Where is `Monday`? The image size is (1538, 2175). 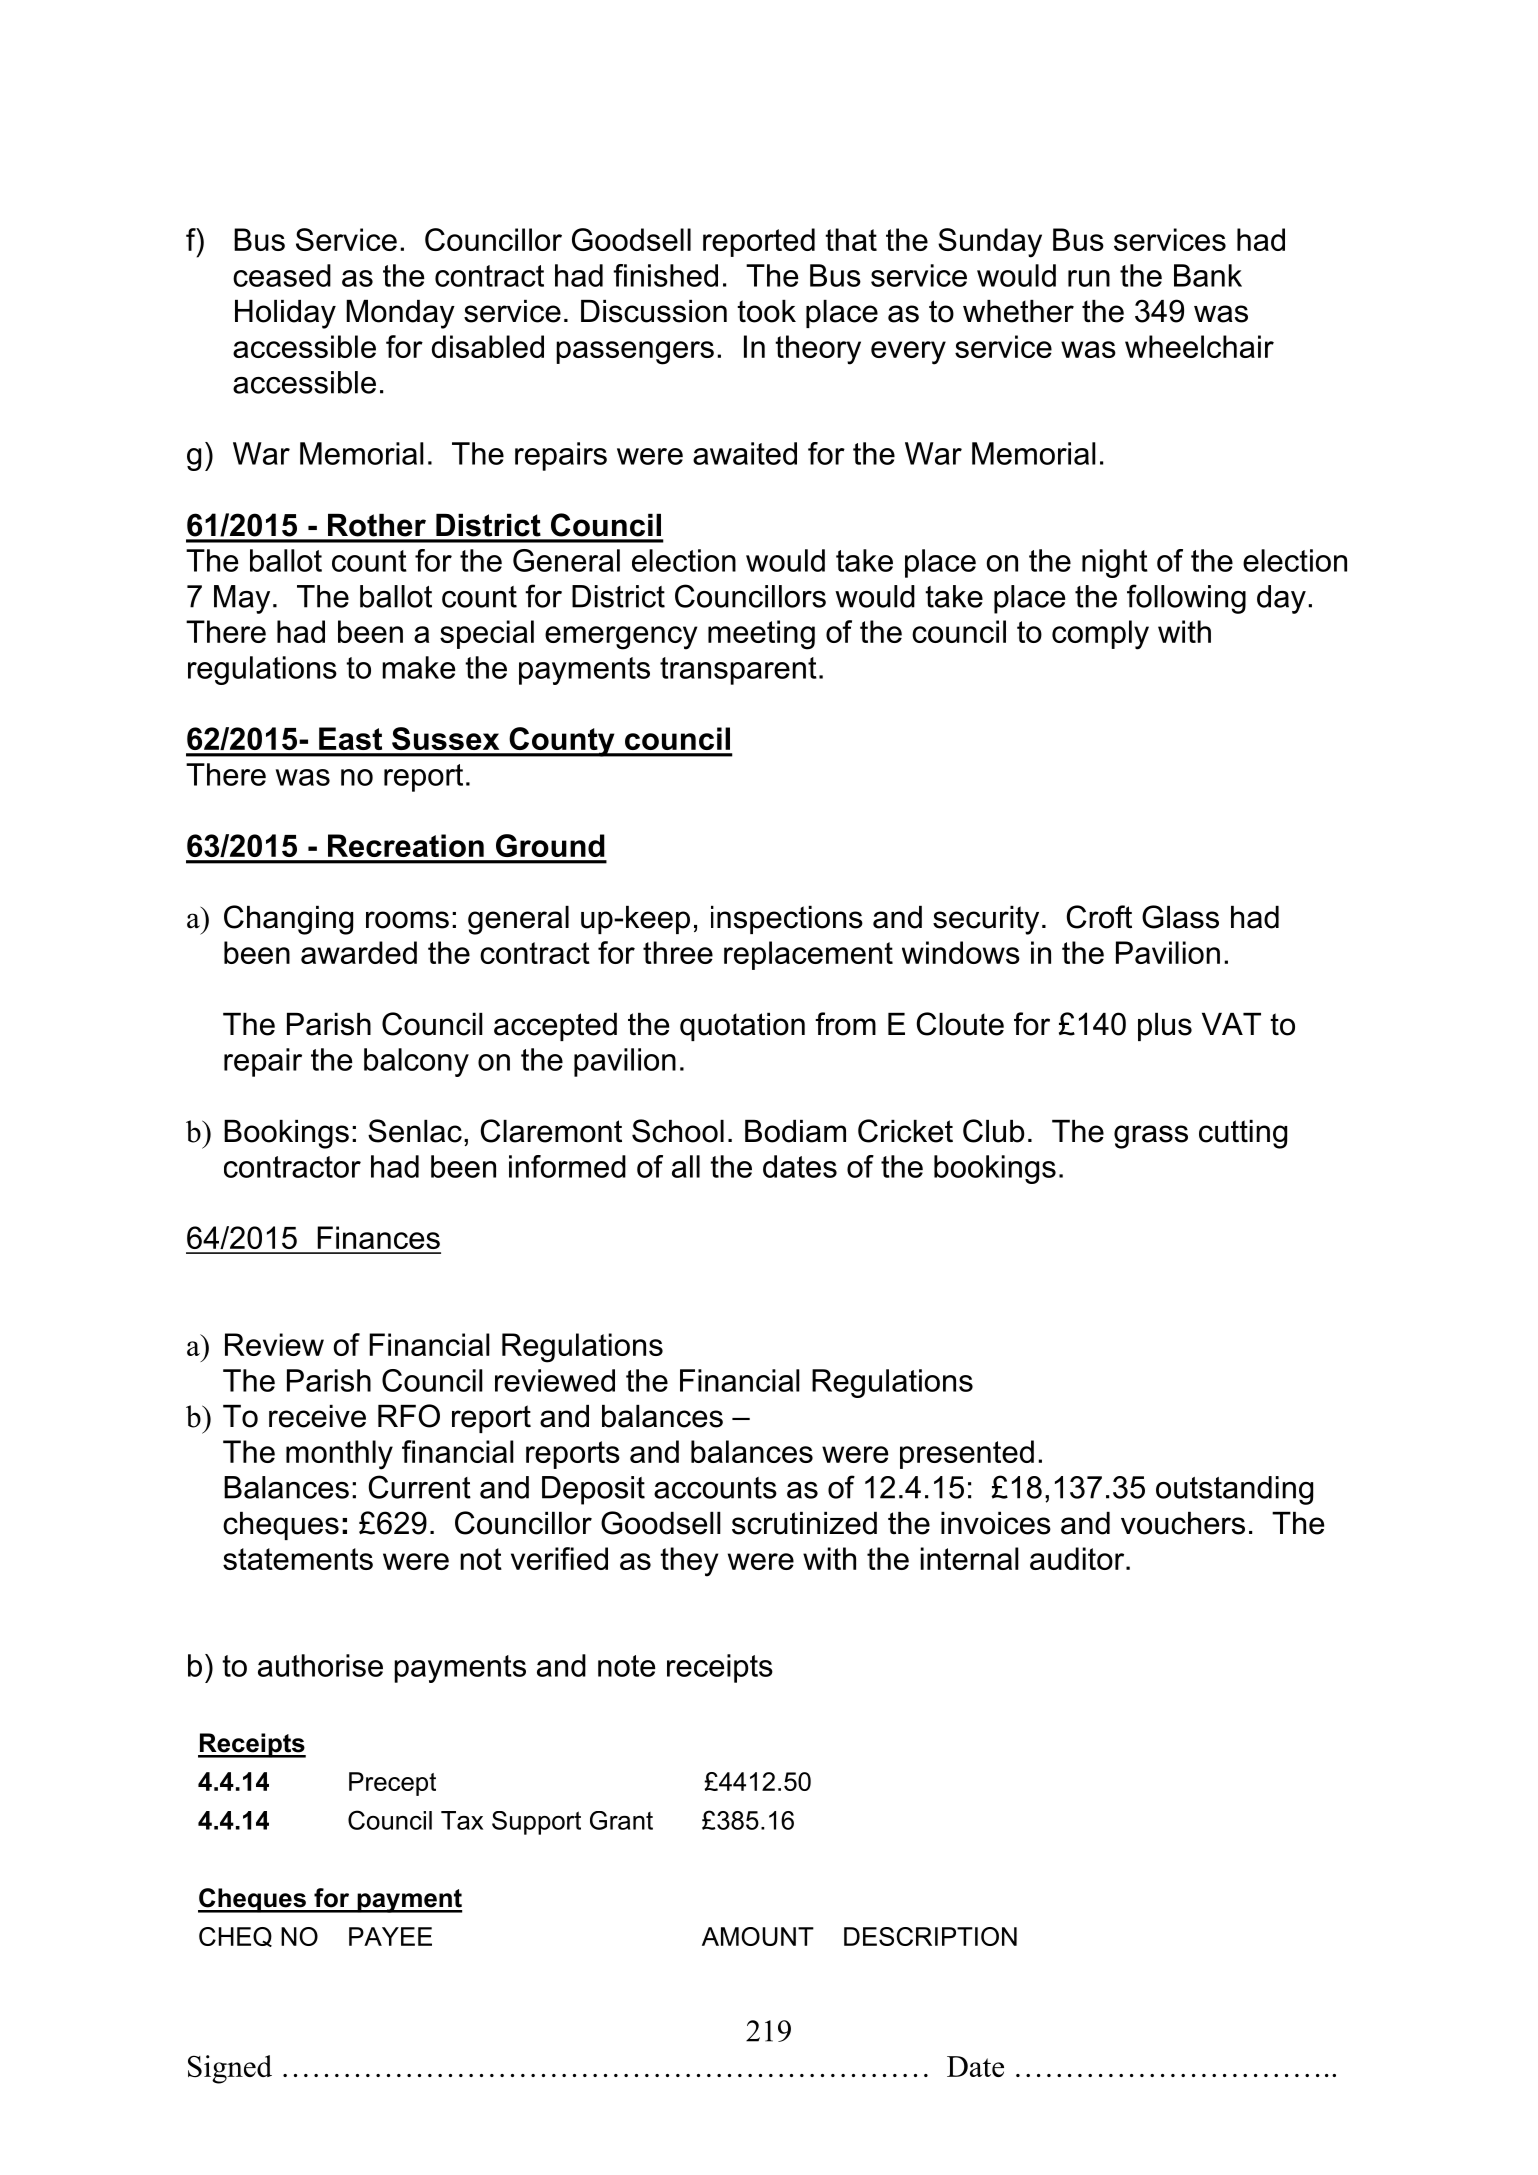
Monday is located at coordinates (400, 314).
